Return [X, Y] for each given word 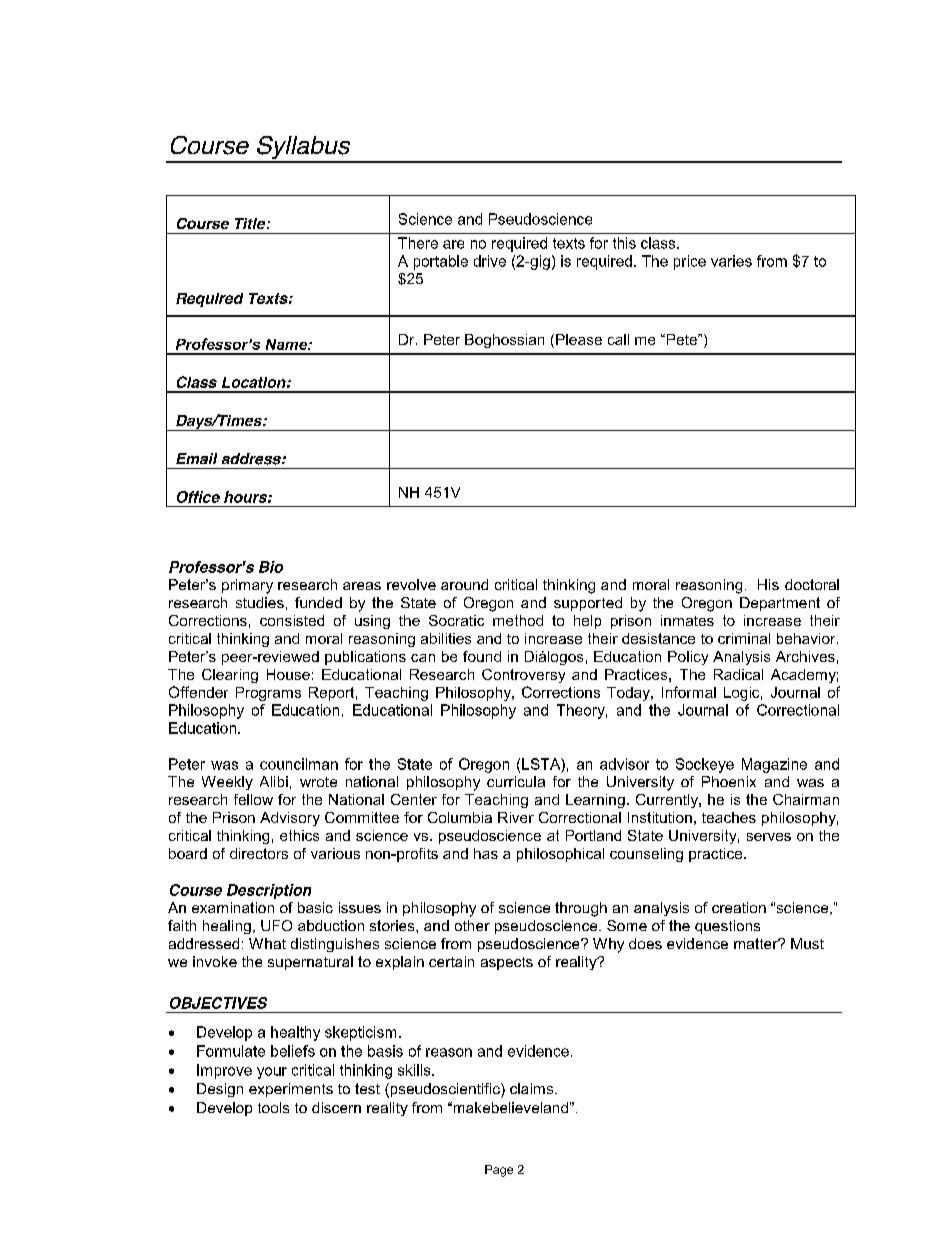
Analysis [741, 658]
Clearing [230, 676]
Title [251, 223]
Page [499, 1171]
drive [490, 261]
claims [533, 1088]
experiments [291, 1090]
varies [731, 261]
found [482, 656]
